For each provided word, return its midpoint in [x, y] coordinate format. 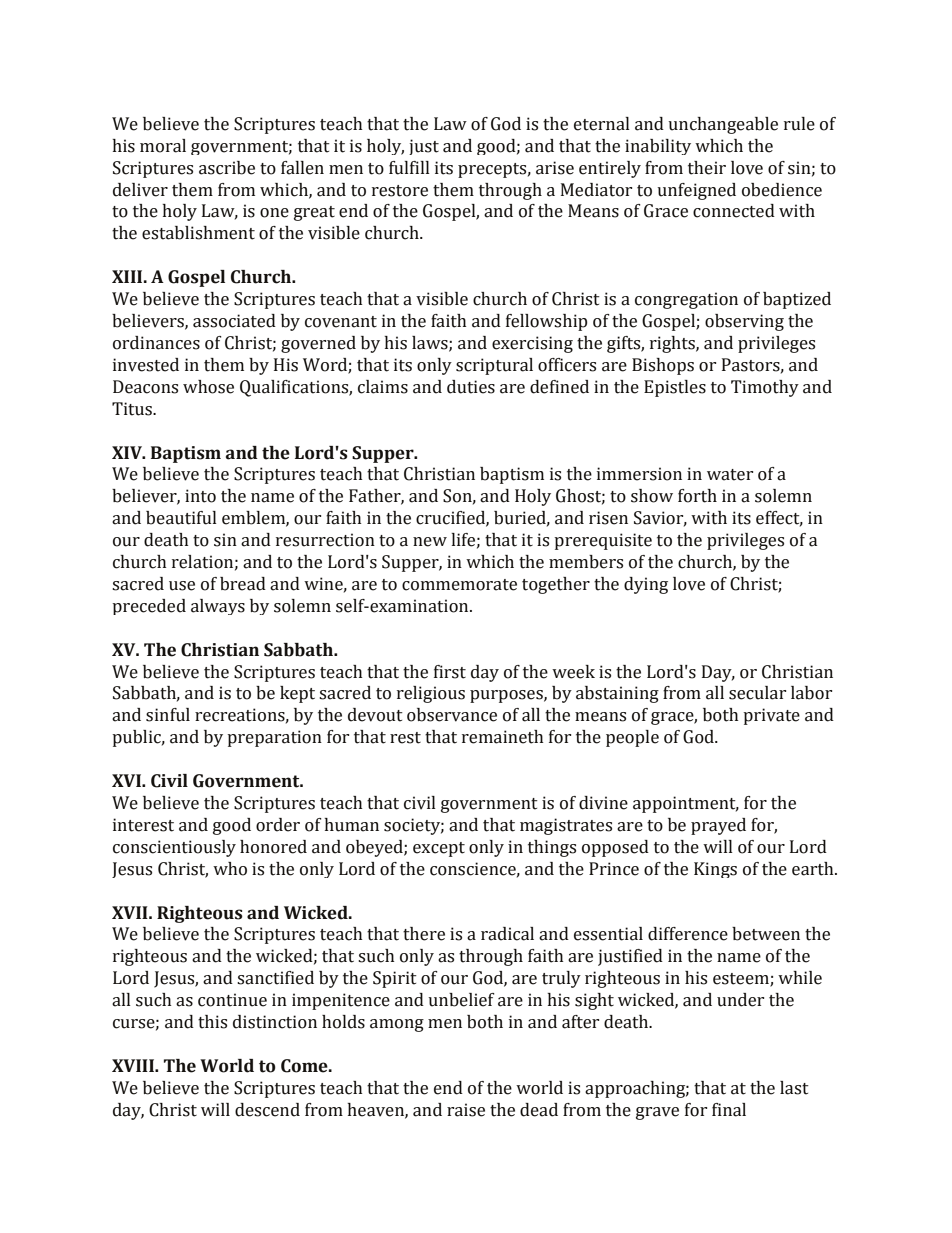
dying [646, 585]
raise [466, 1110]
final [729, 1110]
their [707, 168]
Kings [715, 870]
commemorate [459, 585]
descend [267, 1110]
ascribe [227, 168]
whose [208, 387]
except [439, 849]
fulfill [409, 168]
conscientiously [174, 848]
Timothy [765, 388]
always [218, 607]
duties [471, 387]
